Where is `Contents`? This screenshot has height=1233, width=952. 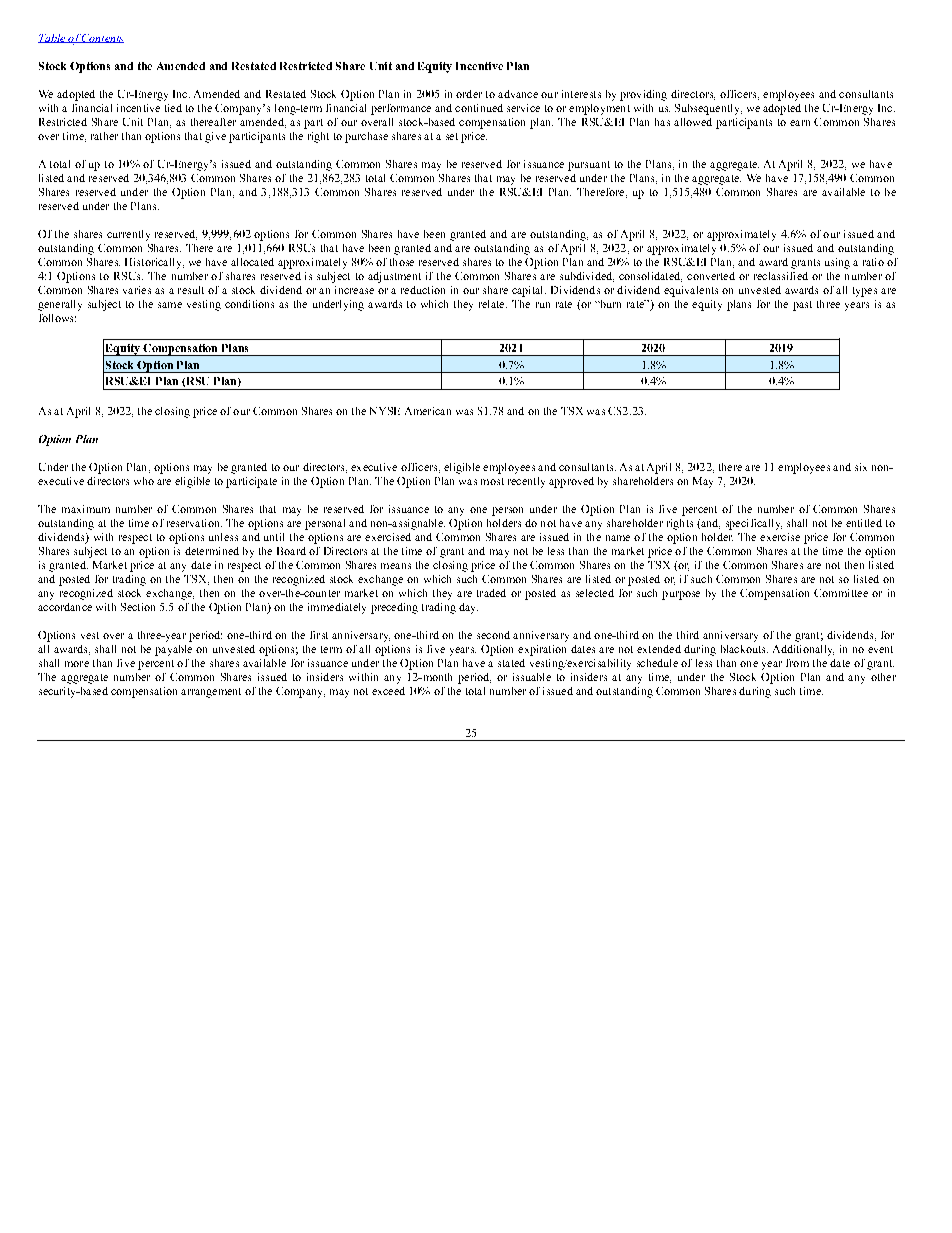
Contents is located at coordinates (102, 38).
